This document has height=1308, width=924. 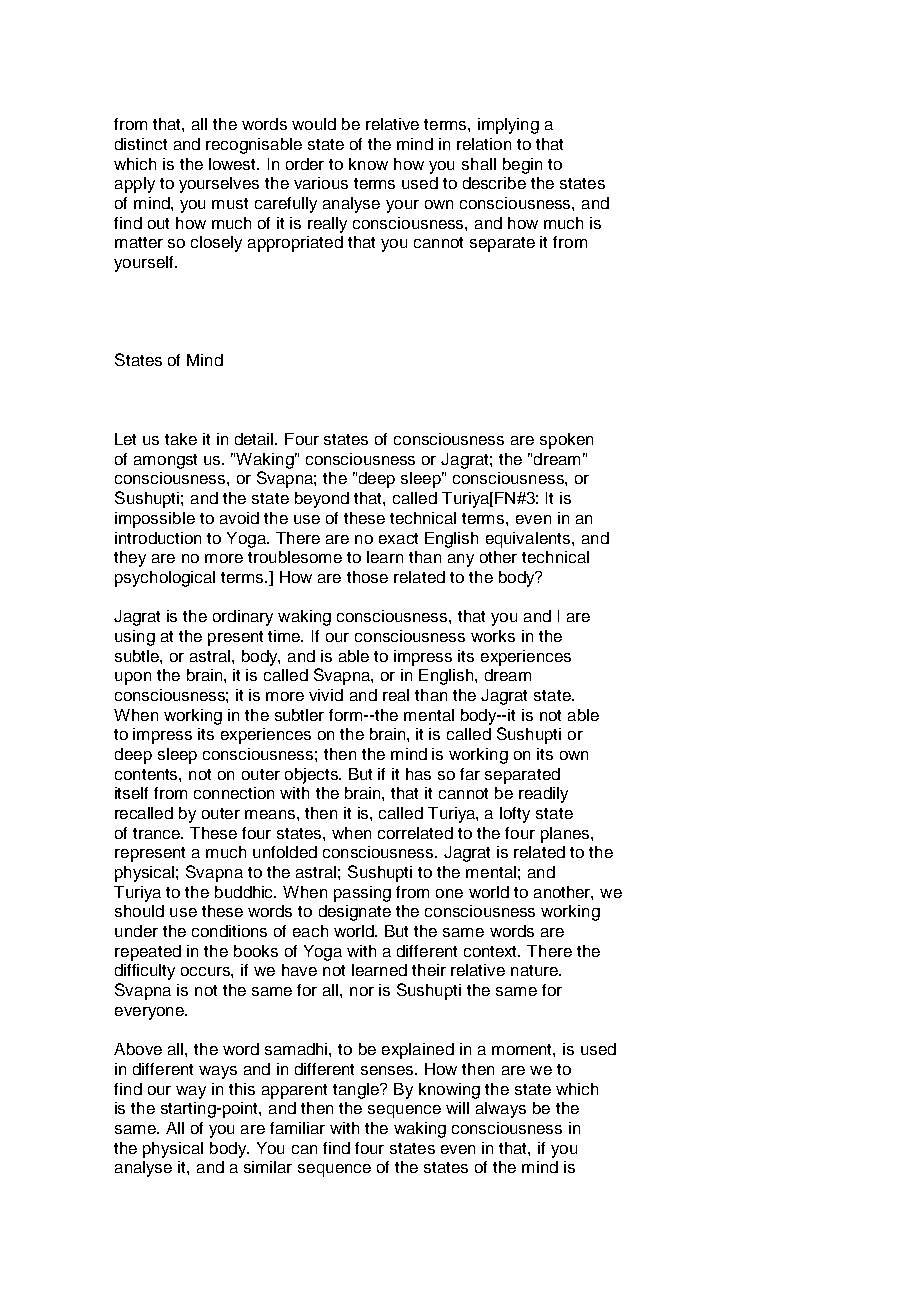 What do you see at coordinates (242, 1089) in the document?
I see `this` at bounding box center [242, 1089].
